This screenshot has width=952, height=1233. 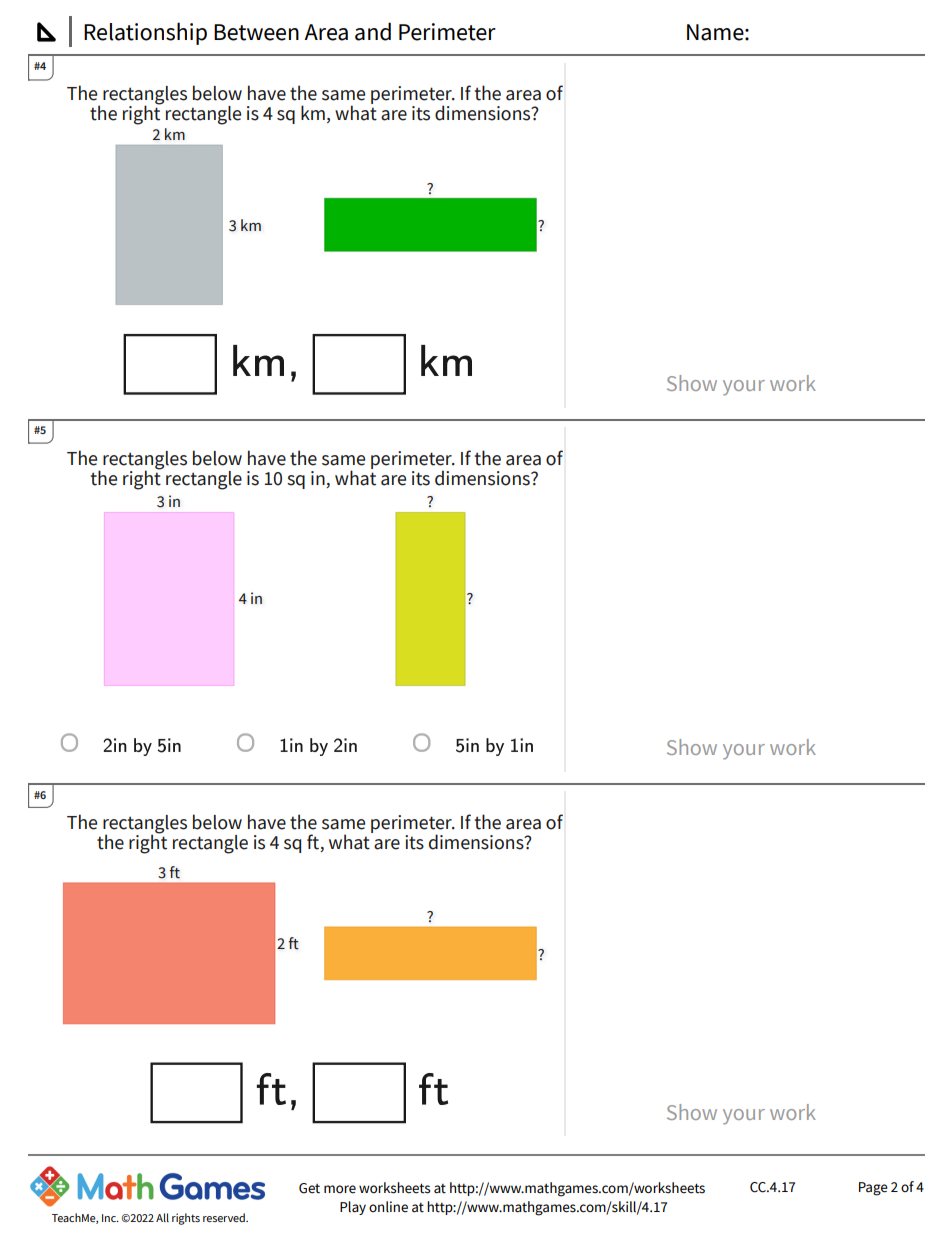 What do you see at coordinates (162, 1217) in the screenshot?
I see `All` at bounding box center [162, 1217].
